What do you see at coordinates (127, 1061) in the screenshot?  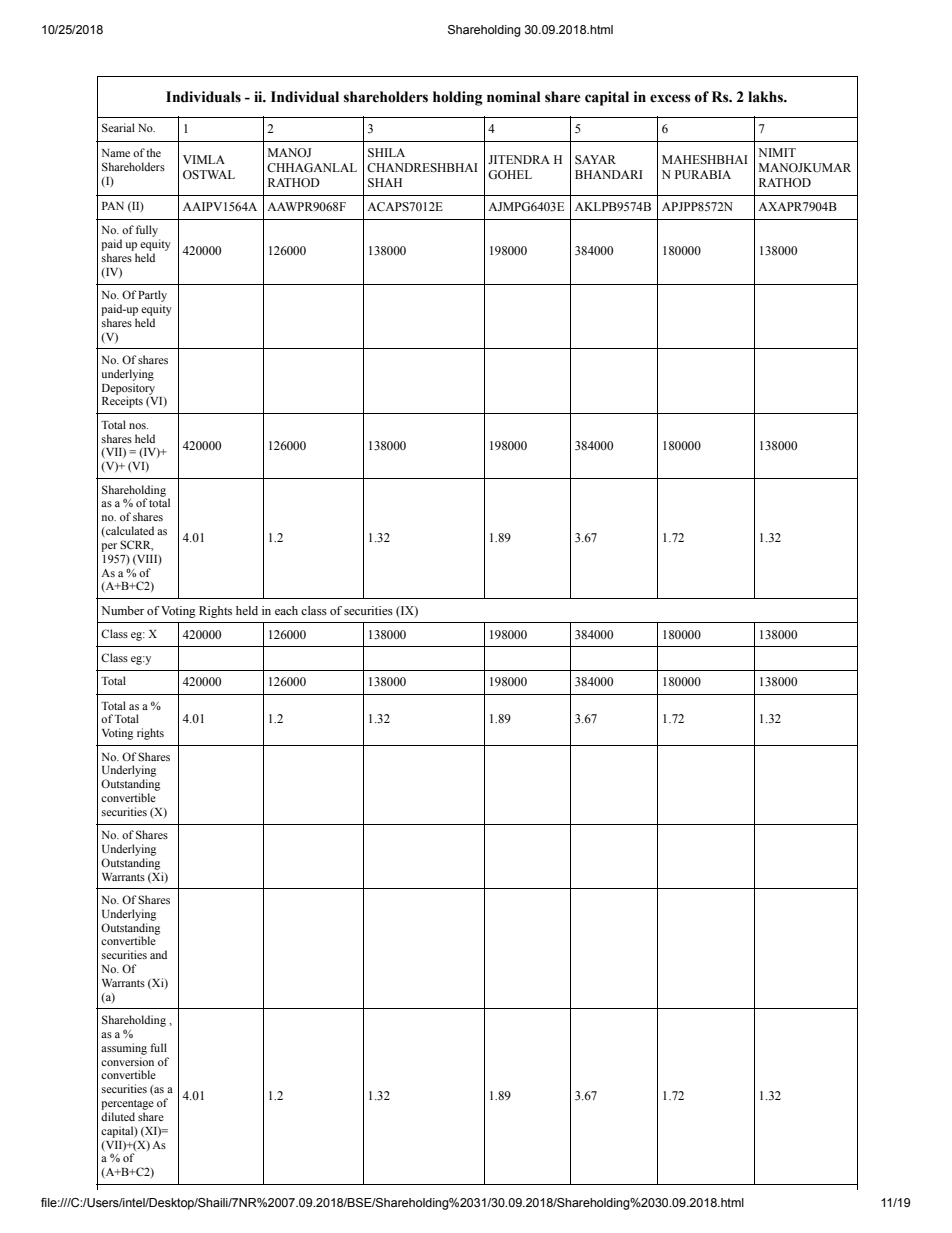 I see `conversion` at bounding box center [127, 1061].
